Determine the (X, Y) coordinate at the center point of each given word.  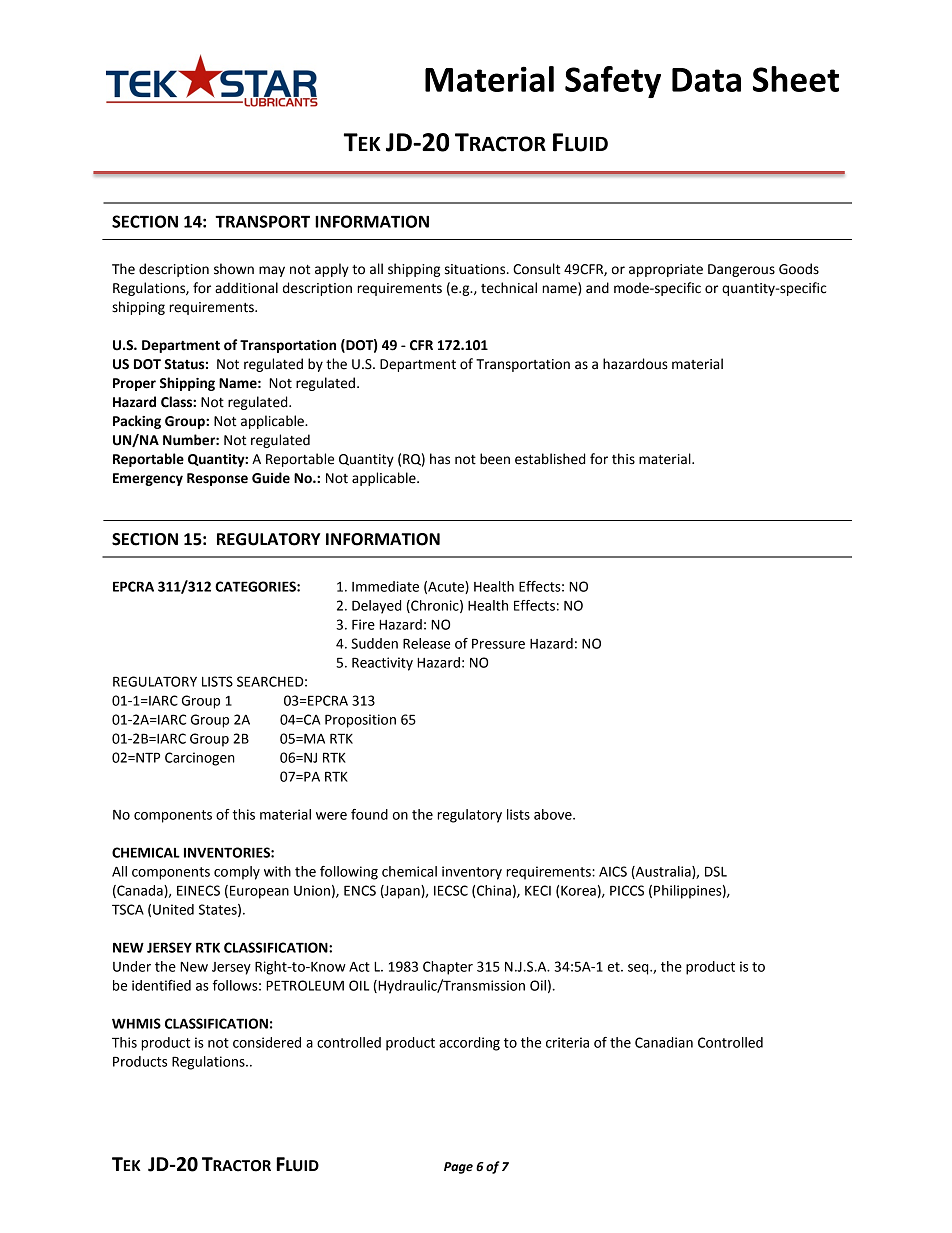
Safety (613, 82)
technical (509, 288)
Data (706, 80)
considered (267, 1042)
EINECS (198, 890)
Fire (363, 624)
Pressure (498, 643)
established (550, 459)
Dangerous (741, 270)
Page (458, 1168)
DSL (716, 871)
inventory (472, 873)
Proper (134, 384)
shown (234, 269)
